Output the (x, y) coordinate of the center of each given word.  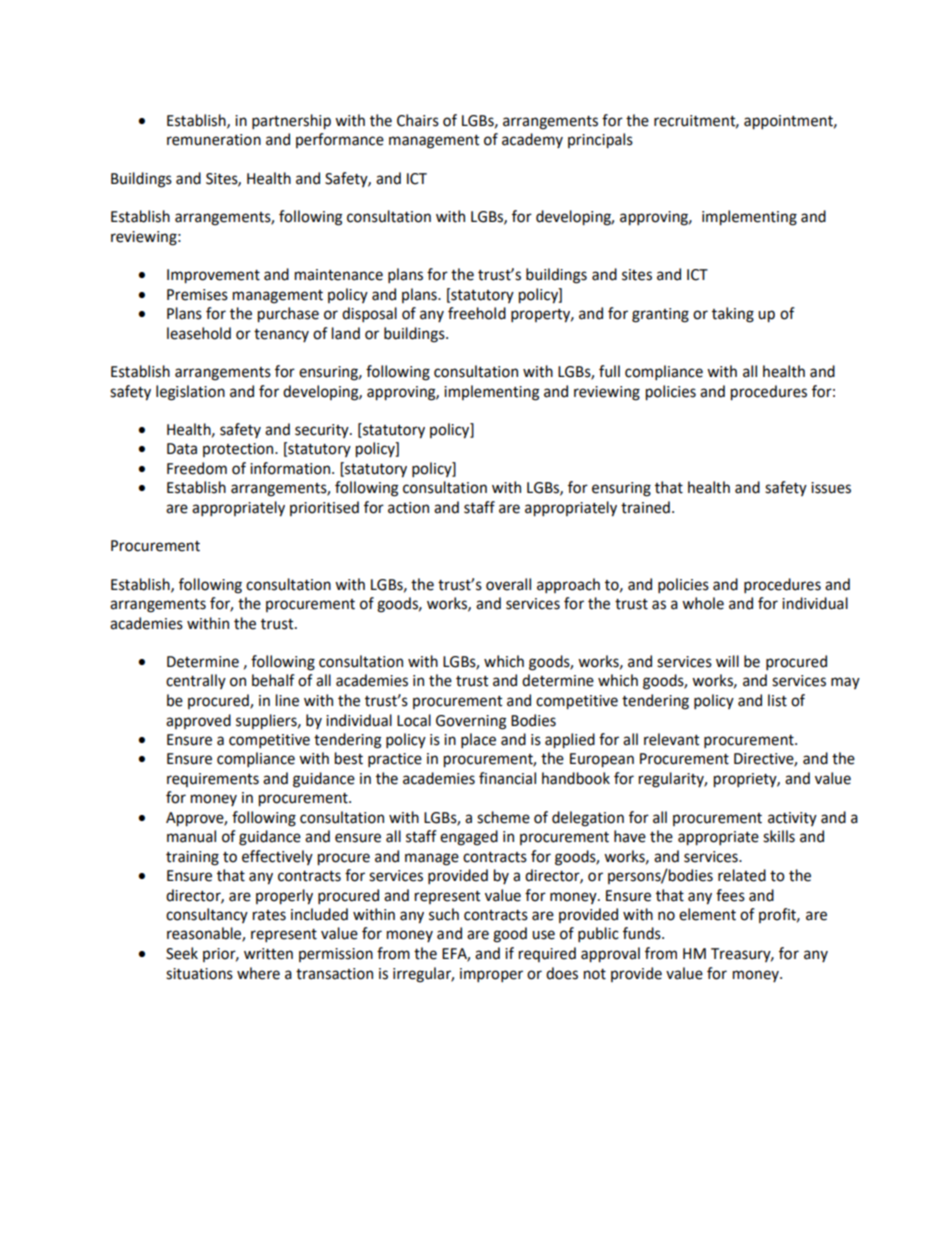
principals (600, 141)
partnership (291, 122)
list (777, 700)
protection (239, 450)
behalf (273, 680)
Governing (471, 722)
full (609, 371)
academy (532, 140)
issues (831, 488)
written (268, 954)
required (547, 954)
